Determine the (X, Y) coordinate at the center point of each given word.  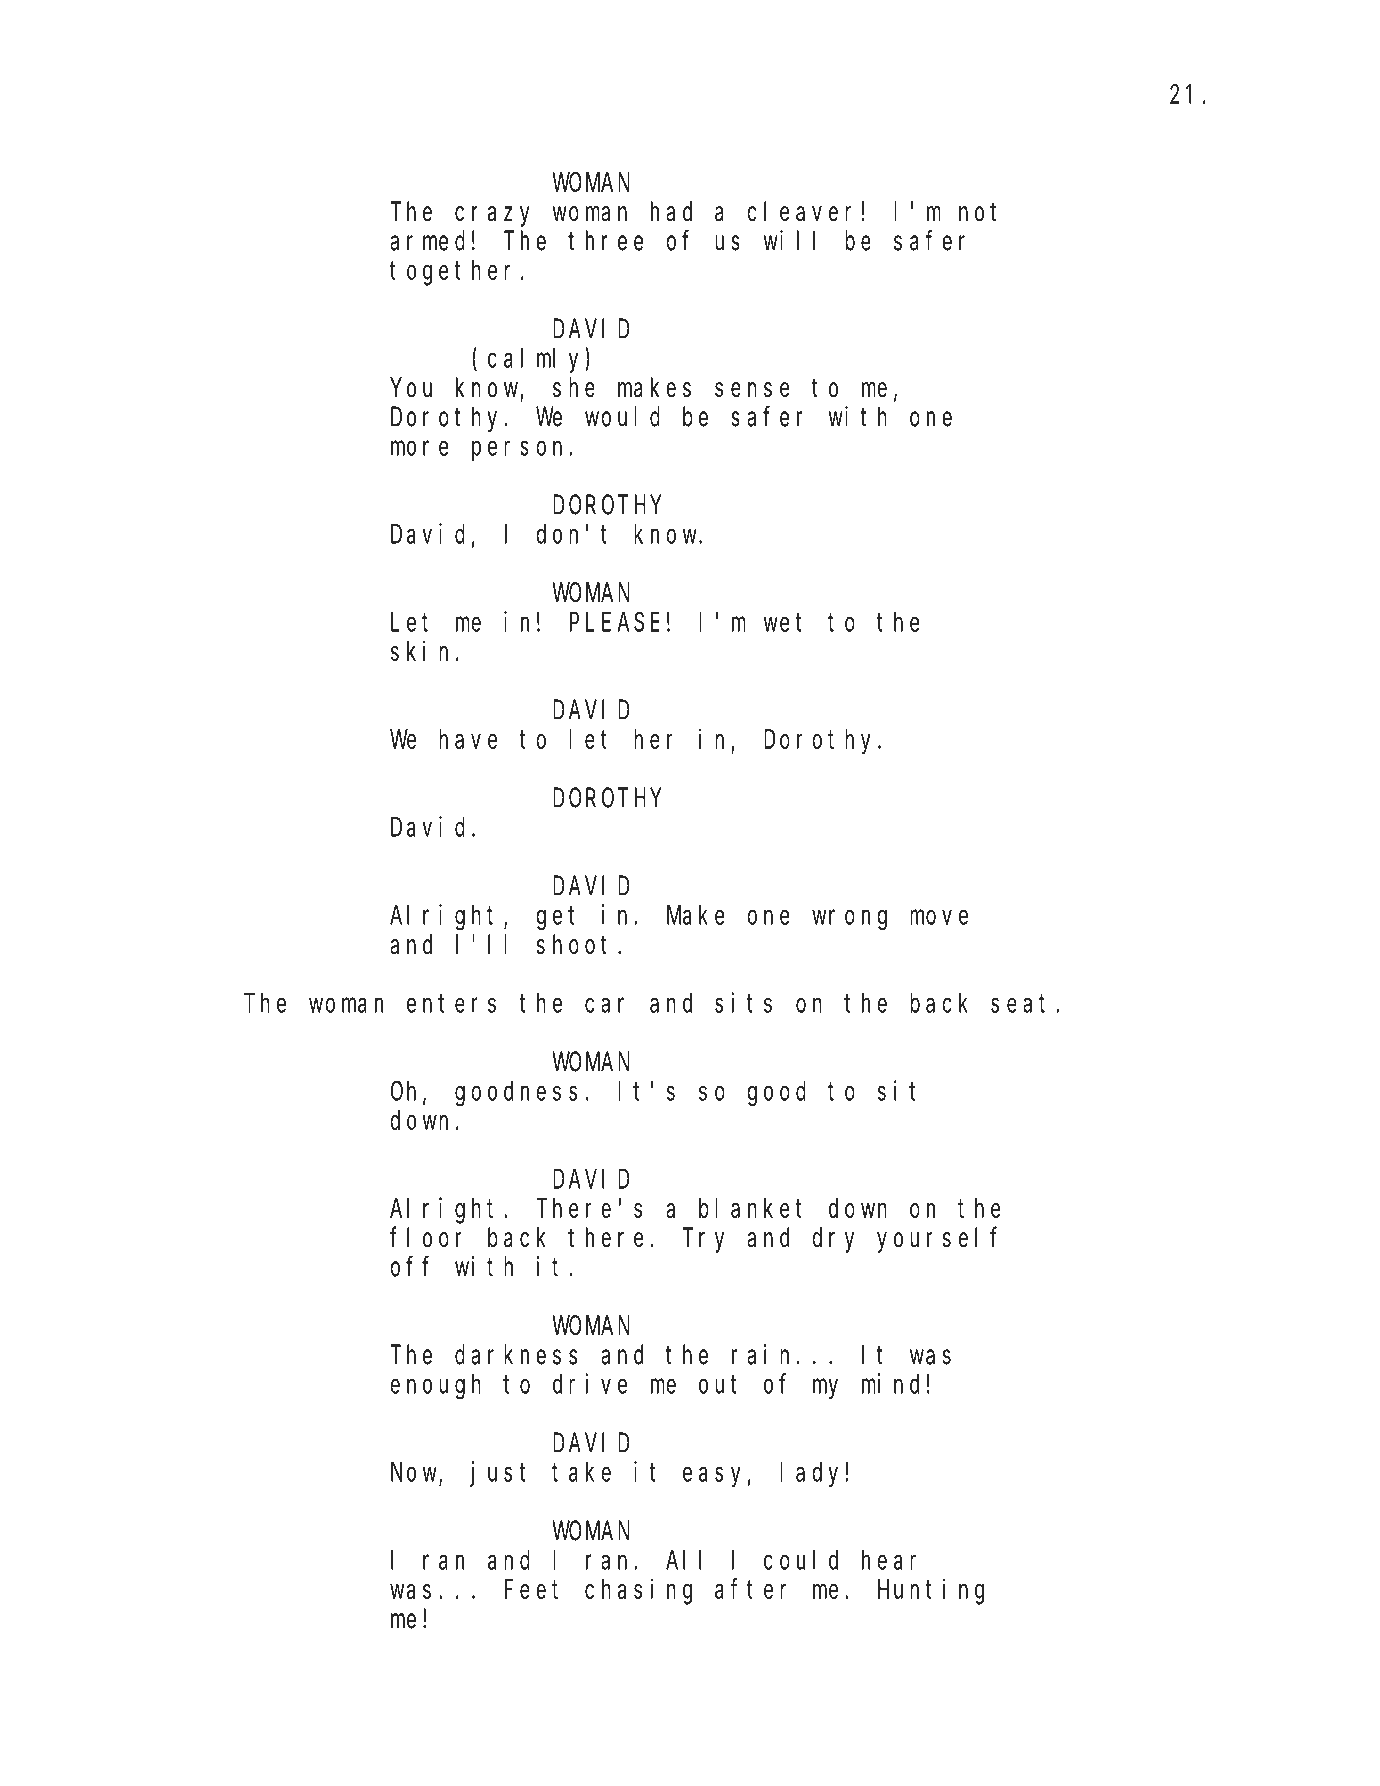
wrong (849, 920)
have (468, 739)
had (671, 212)
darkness (516, 1355)
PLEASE (615, 622)
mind (890, 1383)
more (419, 448)
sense (752, 390)
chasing (638, 1592)
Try (703, 1241)
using (383, 1768)
